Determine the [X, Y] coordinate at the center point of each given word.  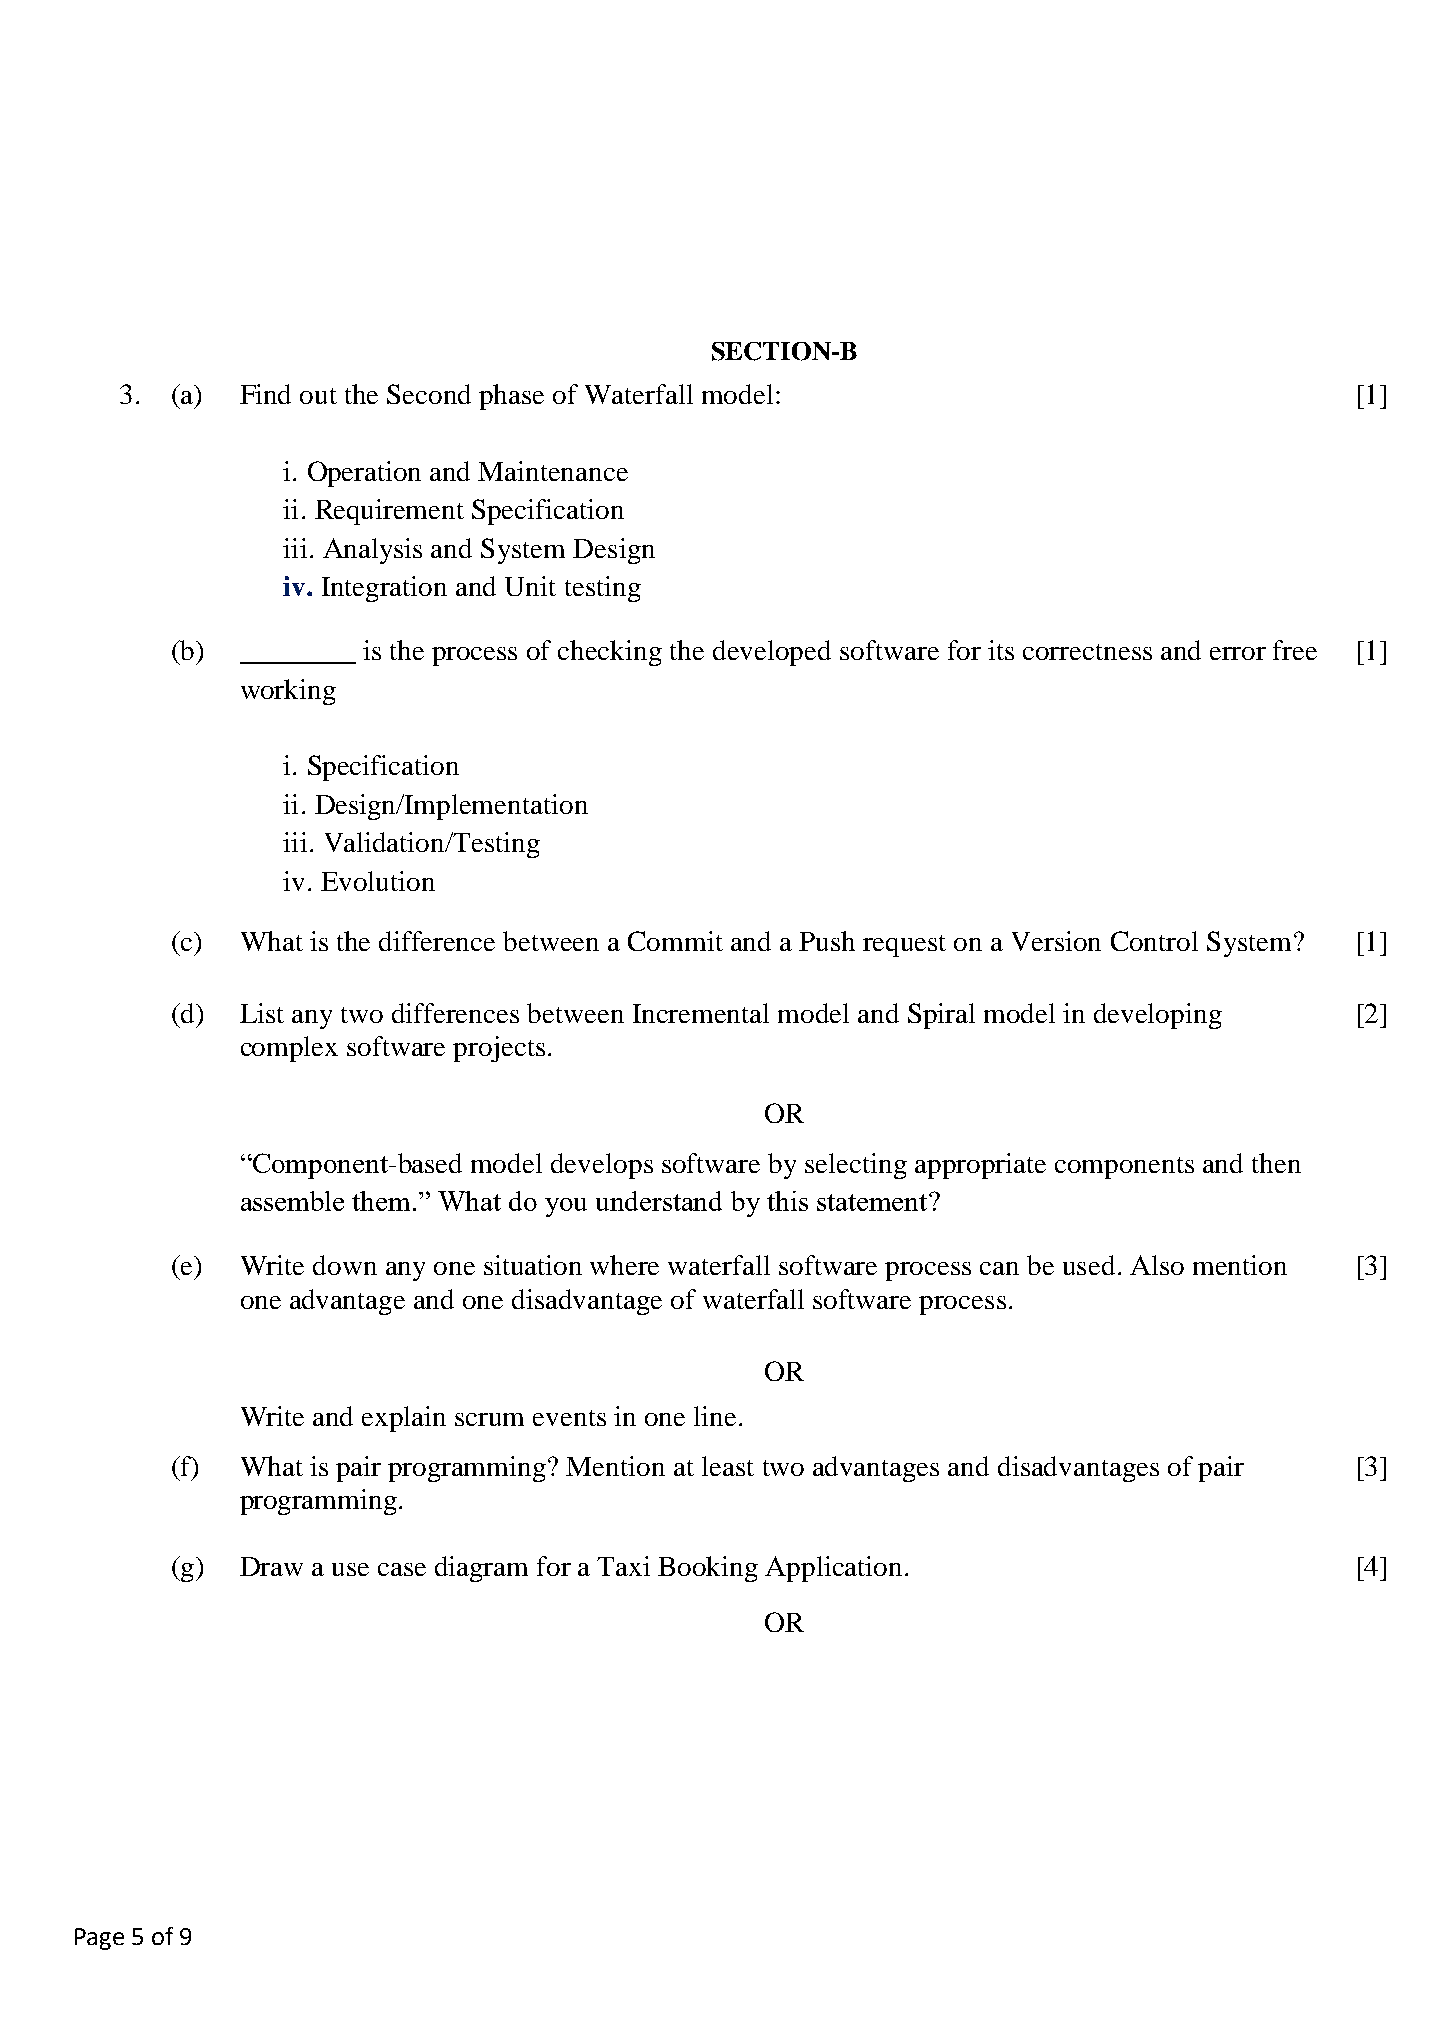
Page [99, 1939]
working [288, 692]
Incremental [701, 1013]
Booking [708, 1569]
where [624, 1265]
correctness [1087, 652]
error [1238, 653]
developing [1158, 1016]
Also [1157, 1265]
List [262, 1013]
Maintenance [553, 471]
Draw [271, 1566]
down [345, 1265]
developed [772, 653]
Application [833, 1569]
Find [265, 394]
